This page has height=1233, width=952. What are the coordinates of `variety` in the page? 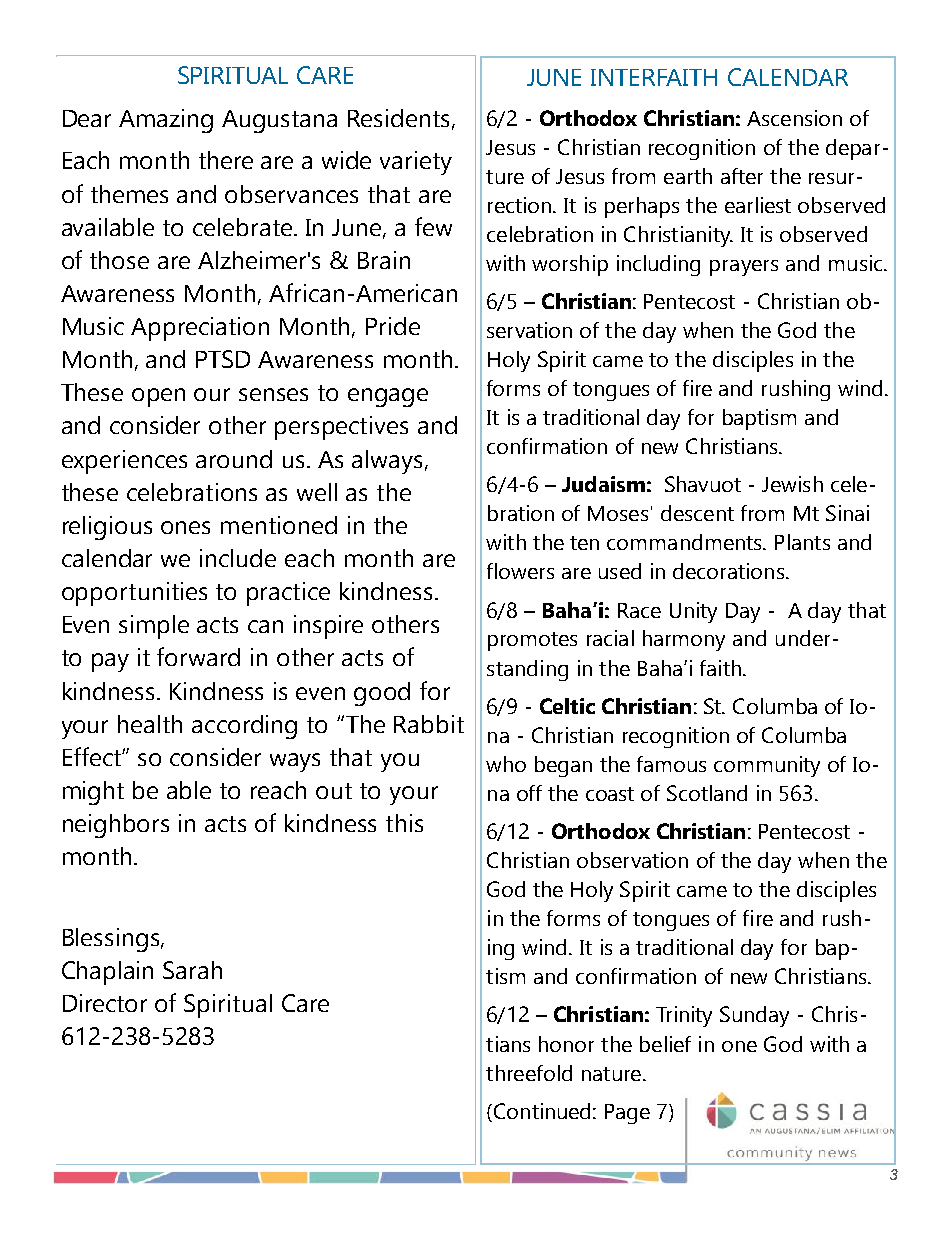 It's located at (416, 163).
